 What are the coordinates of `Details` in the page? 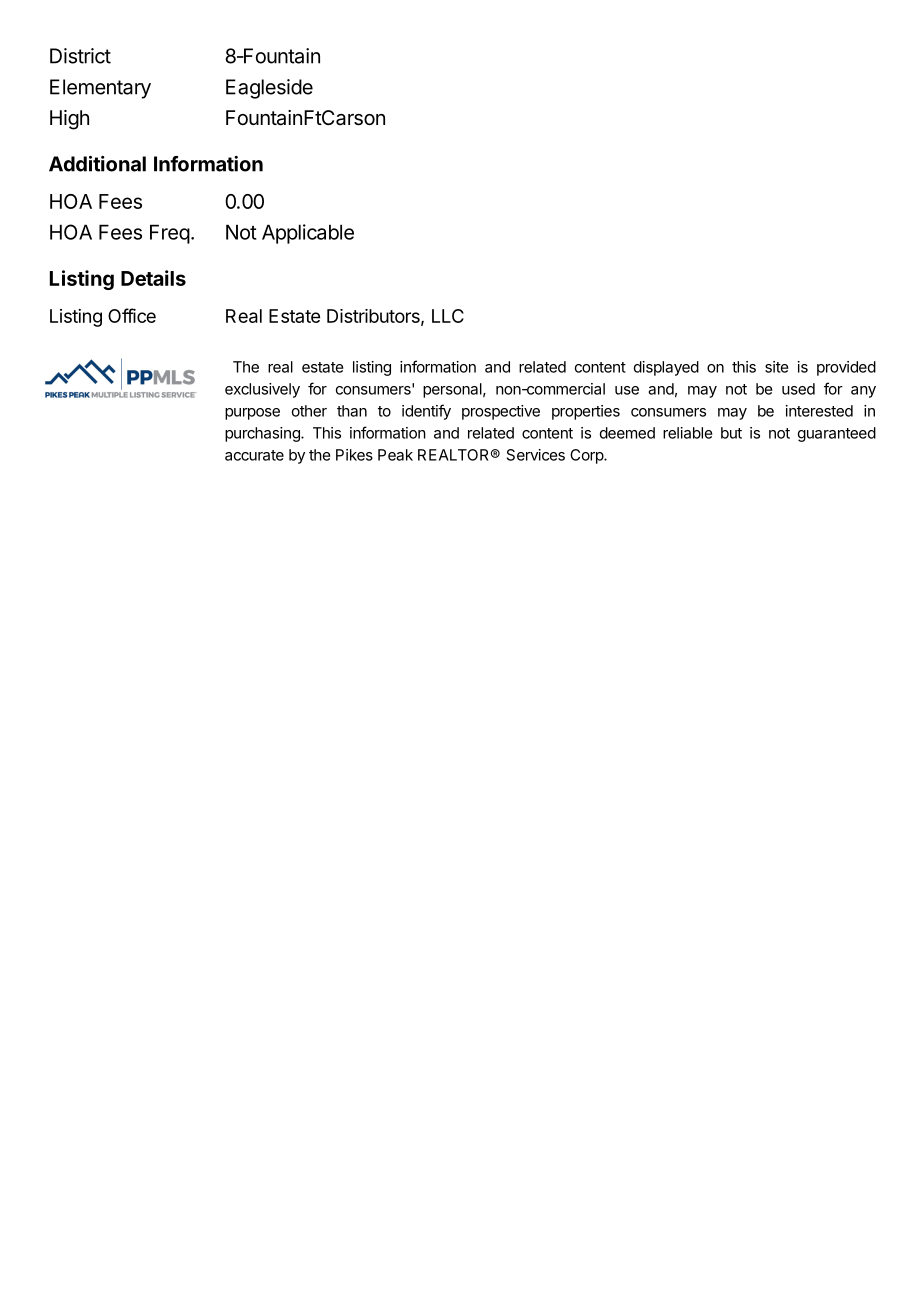 It's located at (153, 278).
